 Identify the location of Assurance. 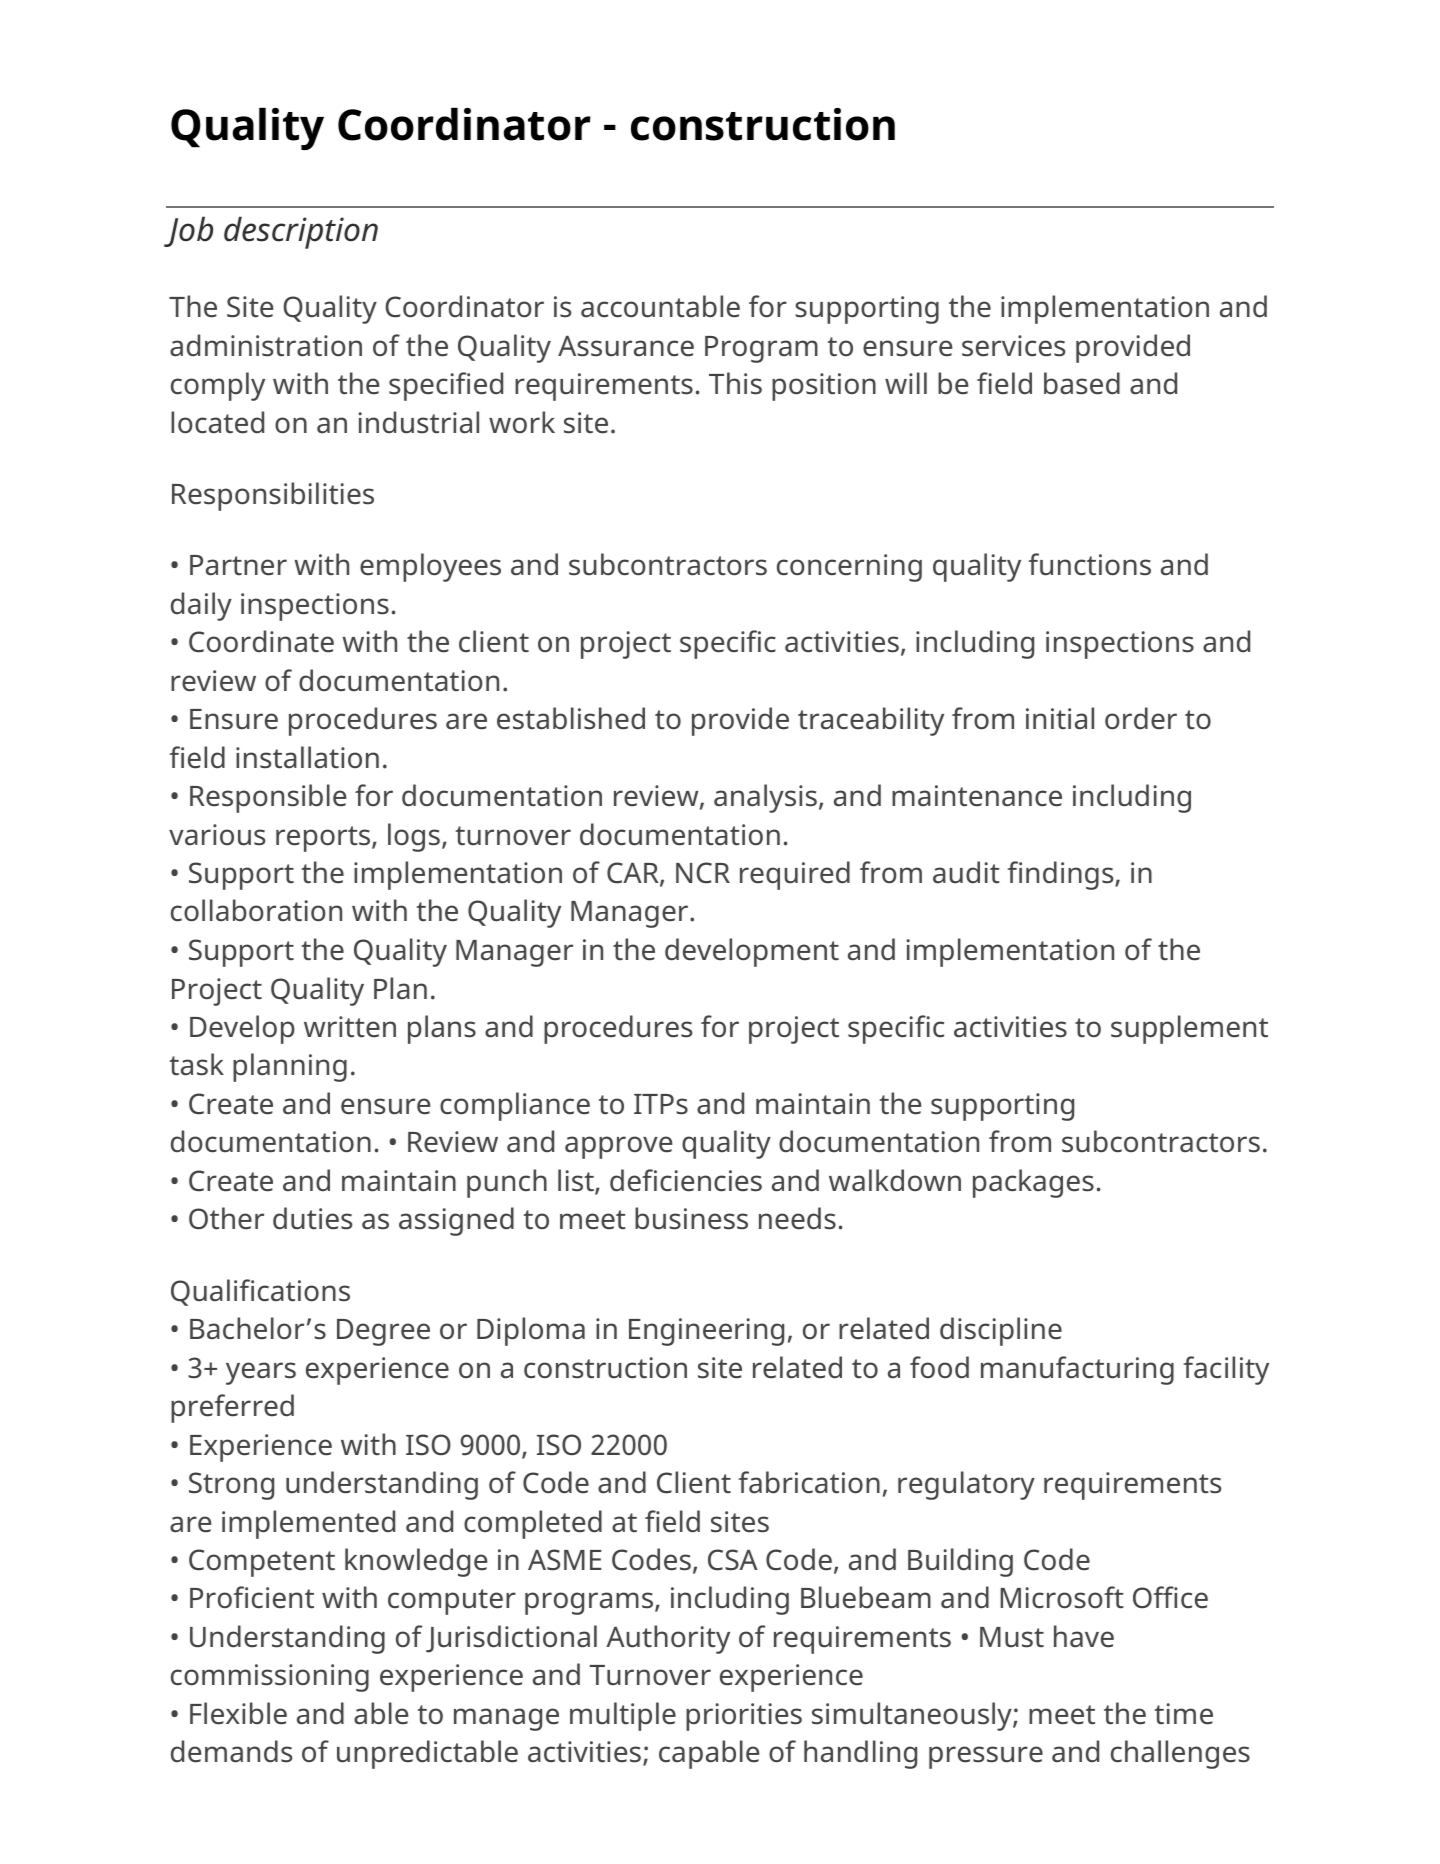
(626, 346).
